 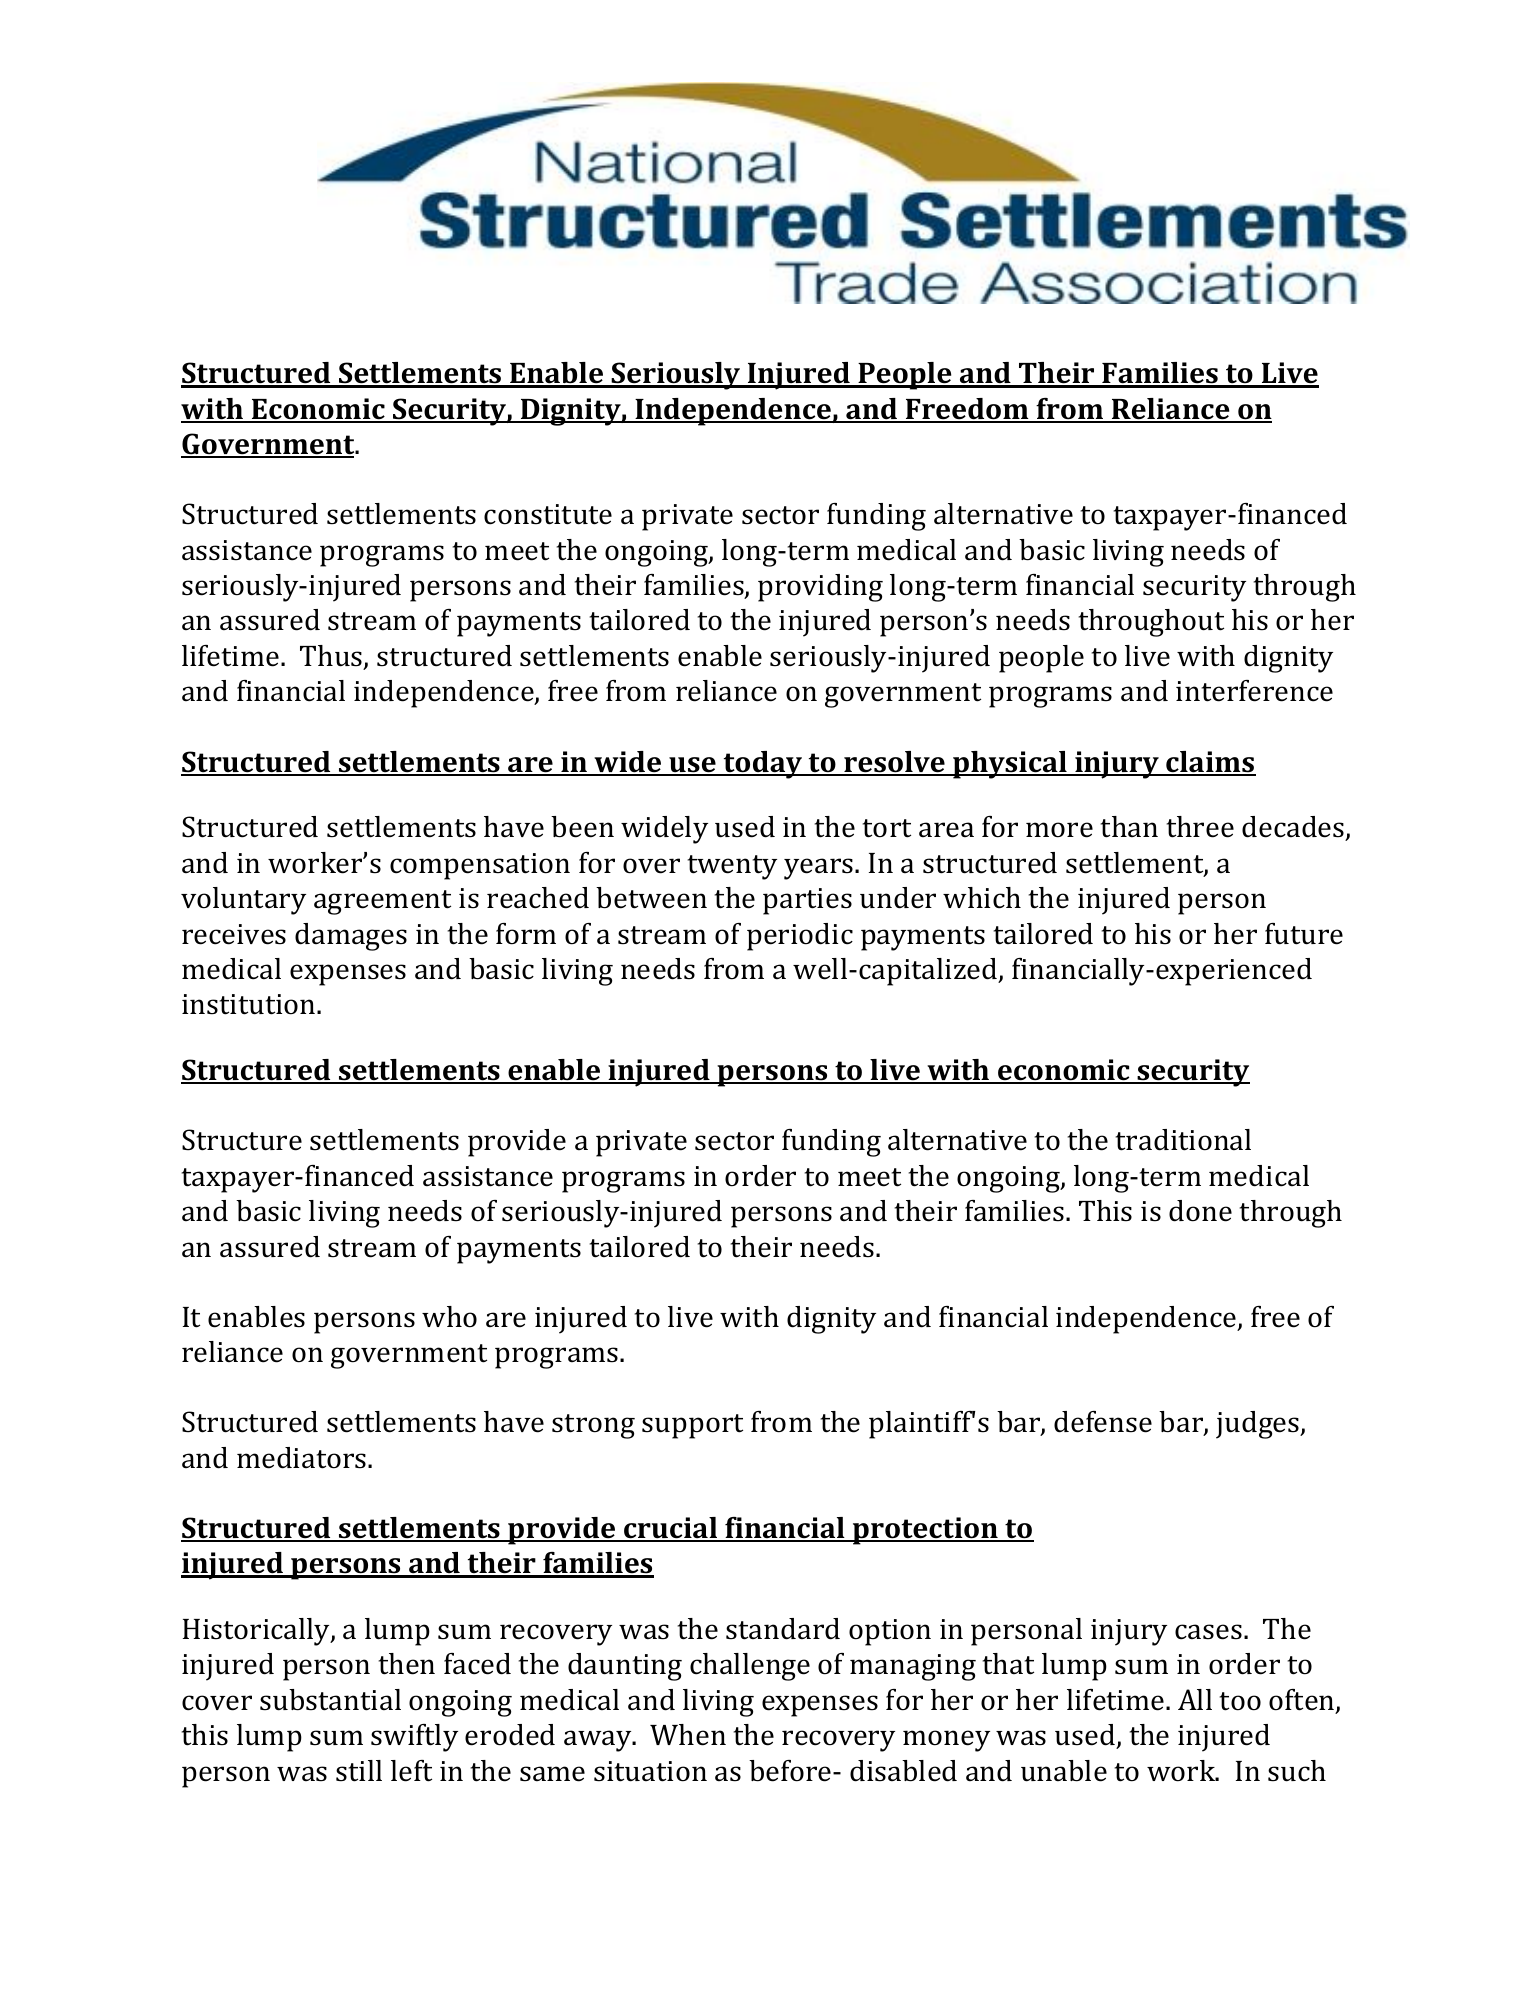 I want to click on Thus, so click(x=332, y=657).
